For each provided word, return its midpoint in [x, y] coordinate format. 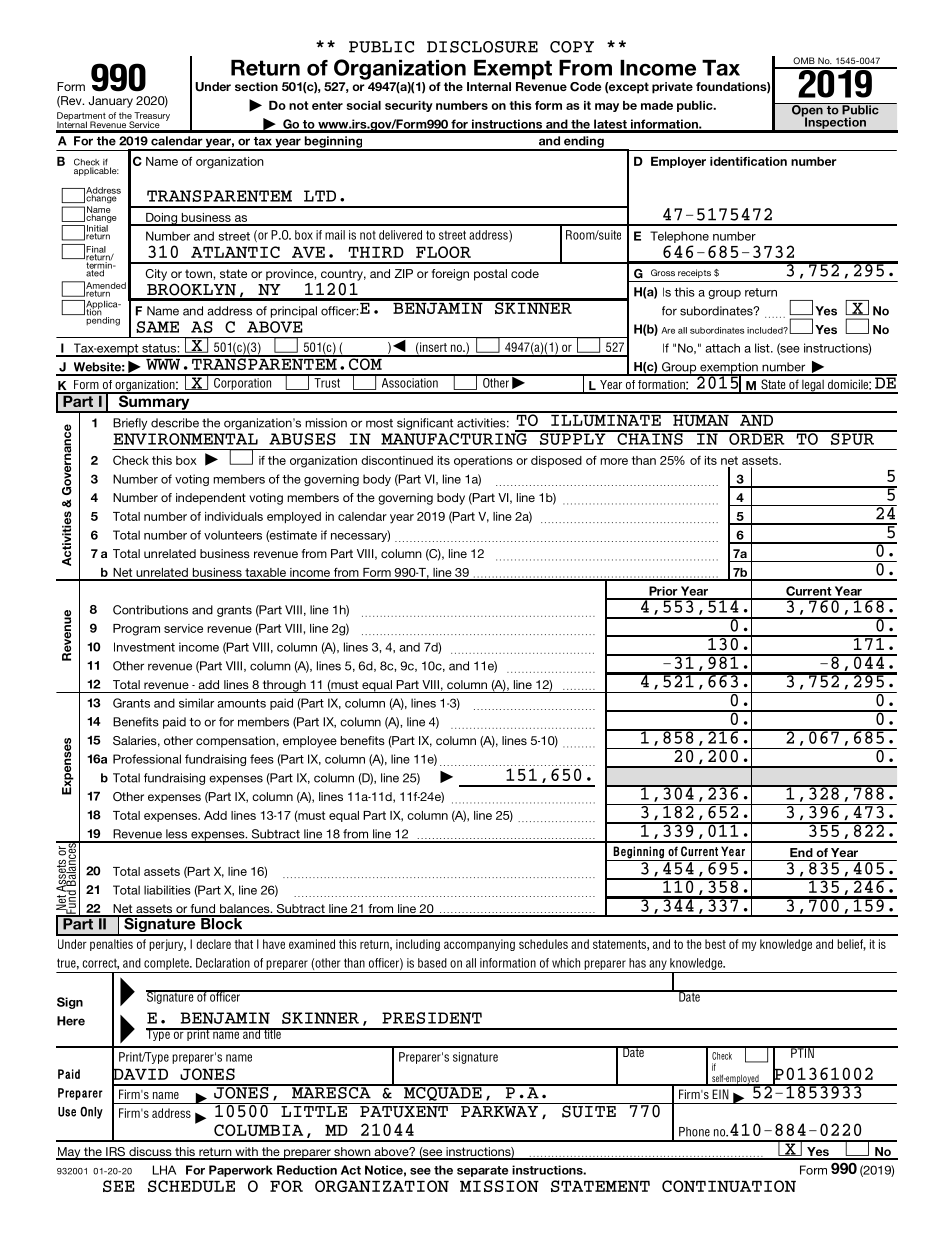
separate [482, 1171]
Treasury [151, 117]
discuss [150, 1153]
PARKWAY [499, 1111]
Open [807, 111]
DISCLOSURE [482, 47]
